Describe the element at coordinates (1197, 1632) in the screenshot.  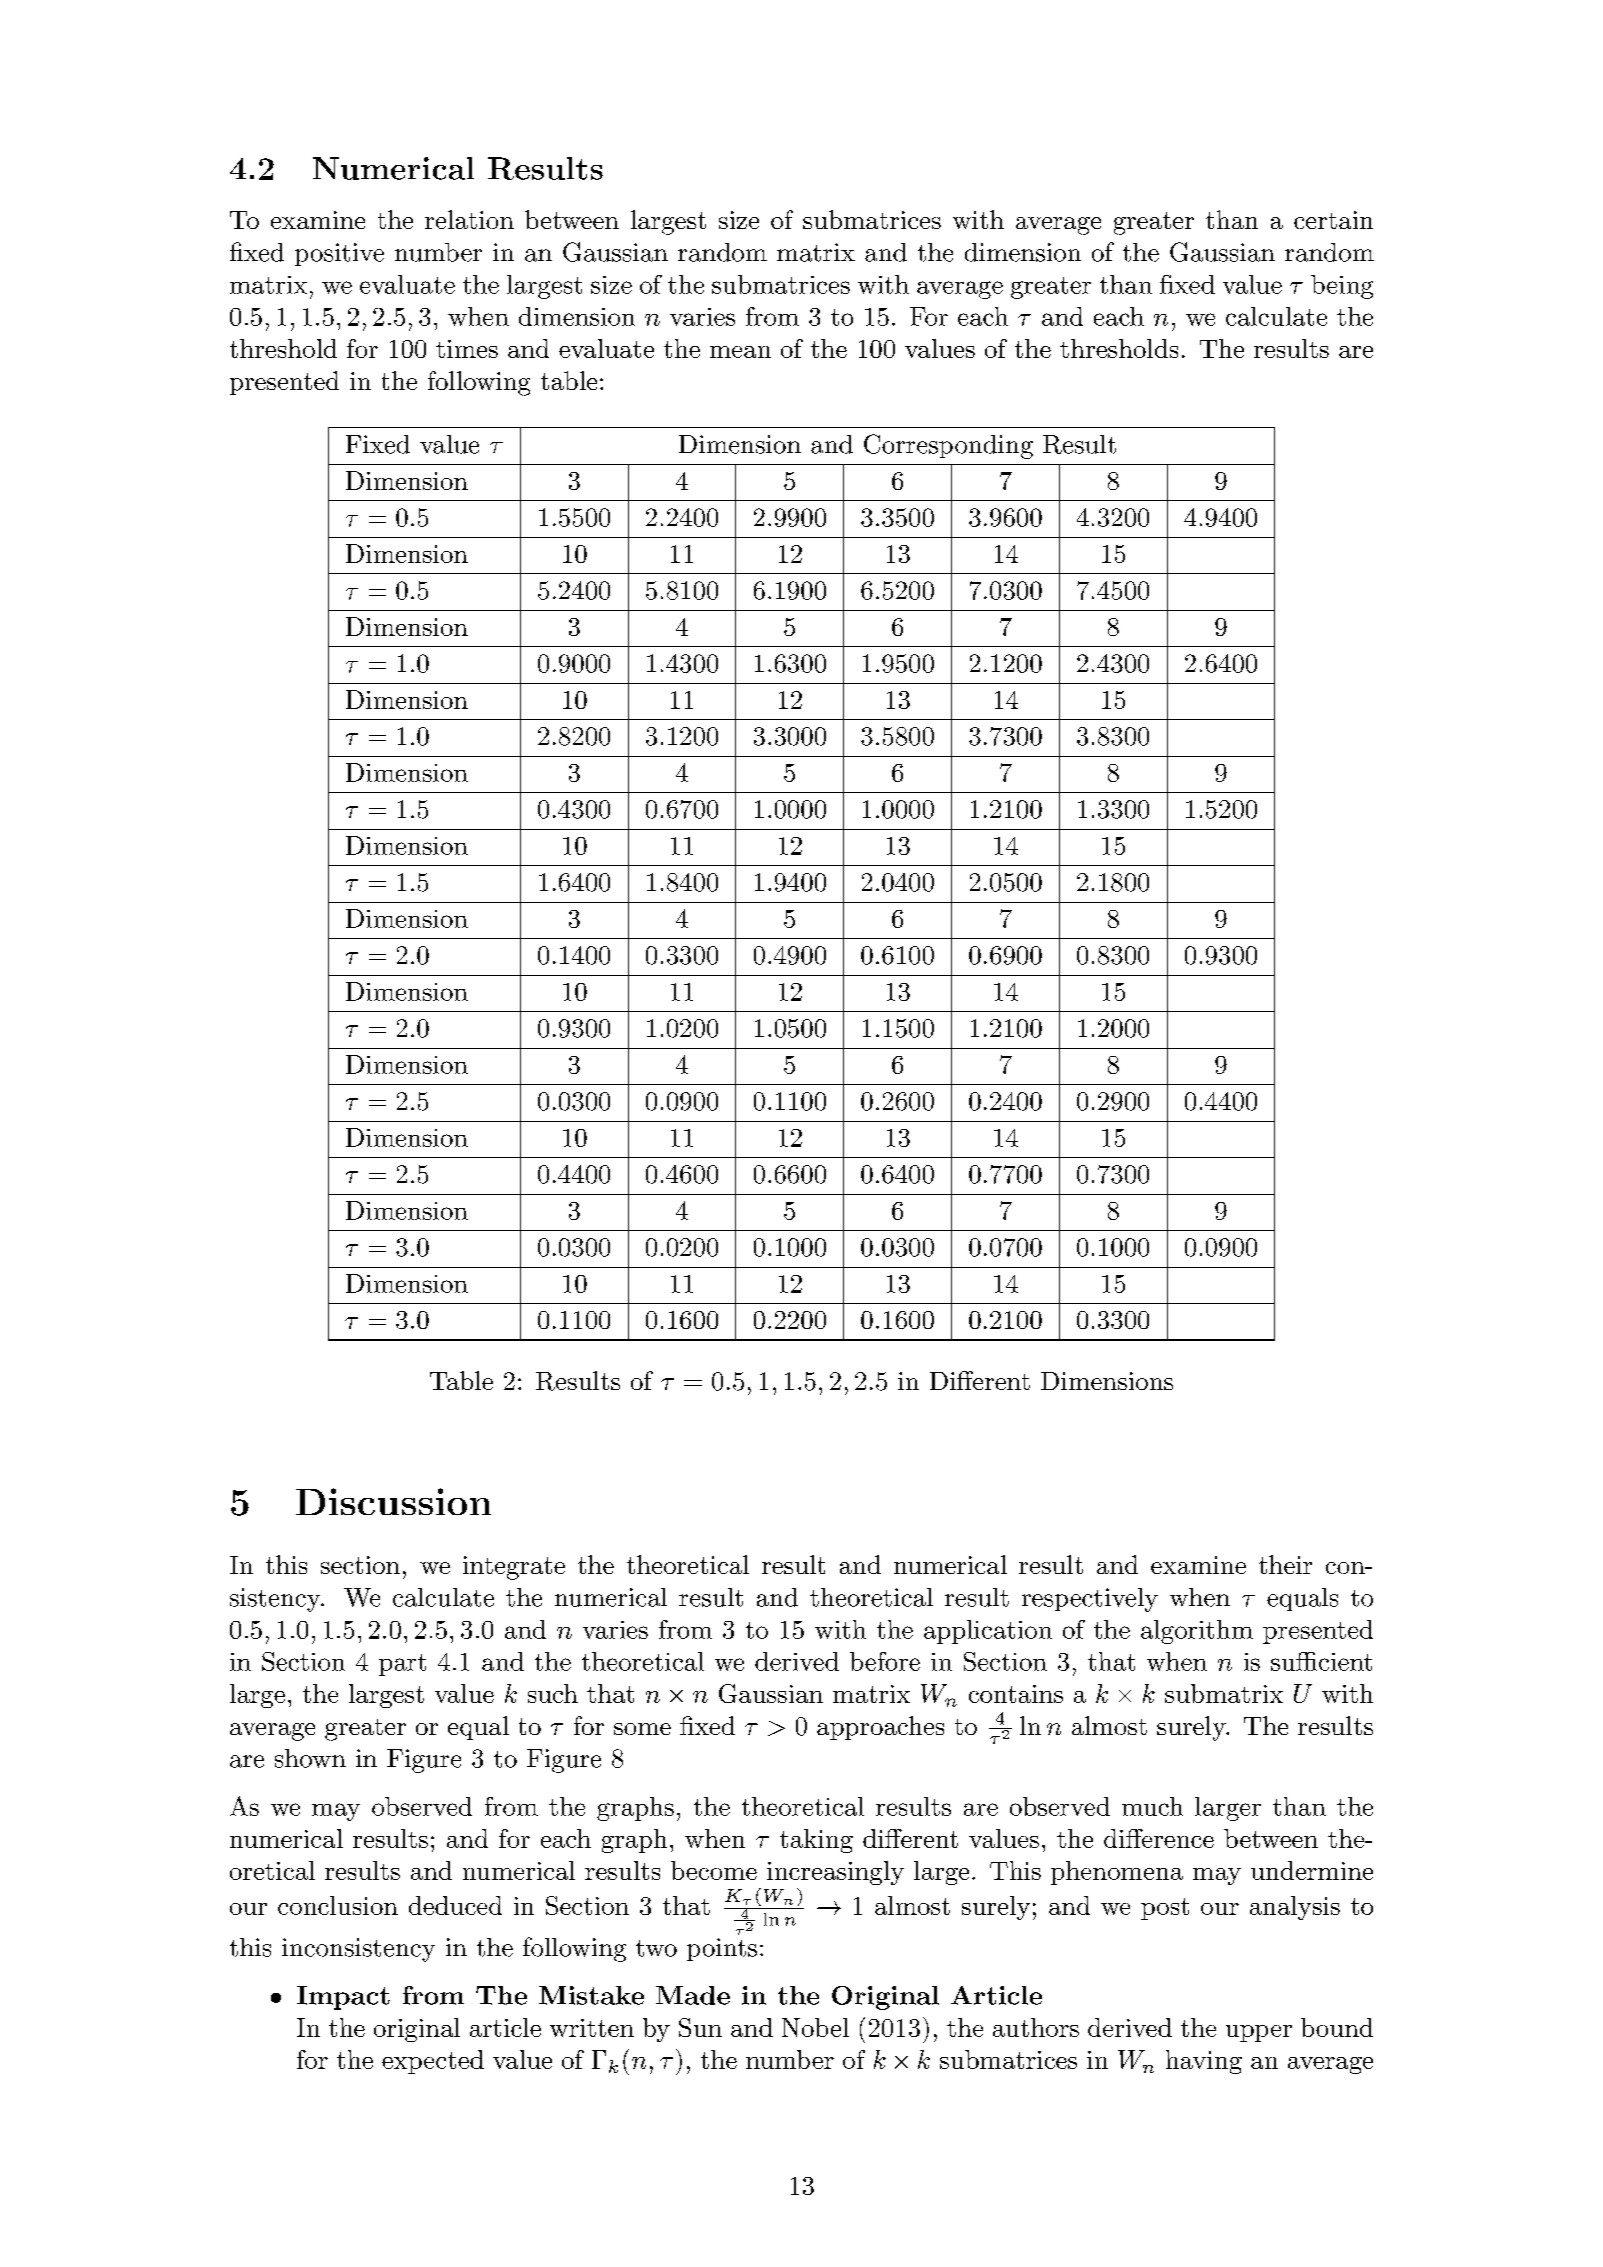
I see `algorithm` at that location.
